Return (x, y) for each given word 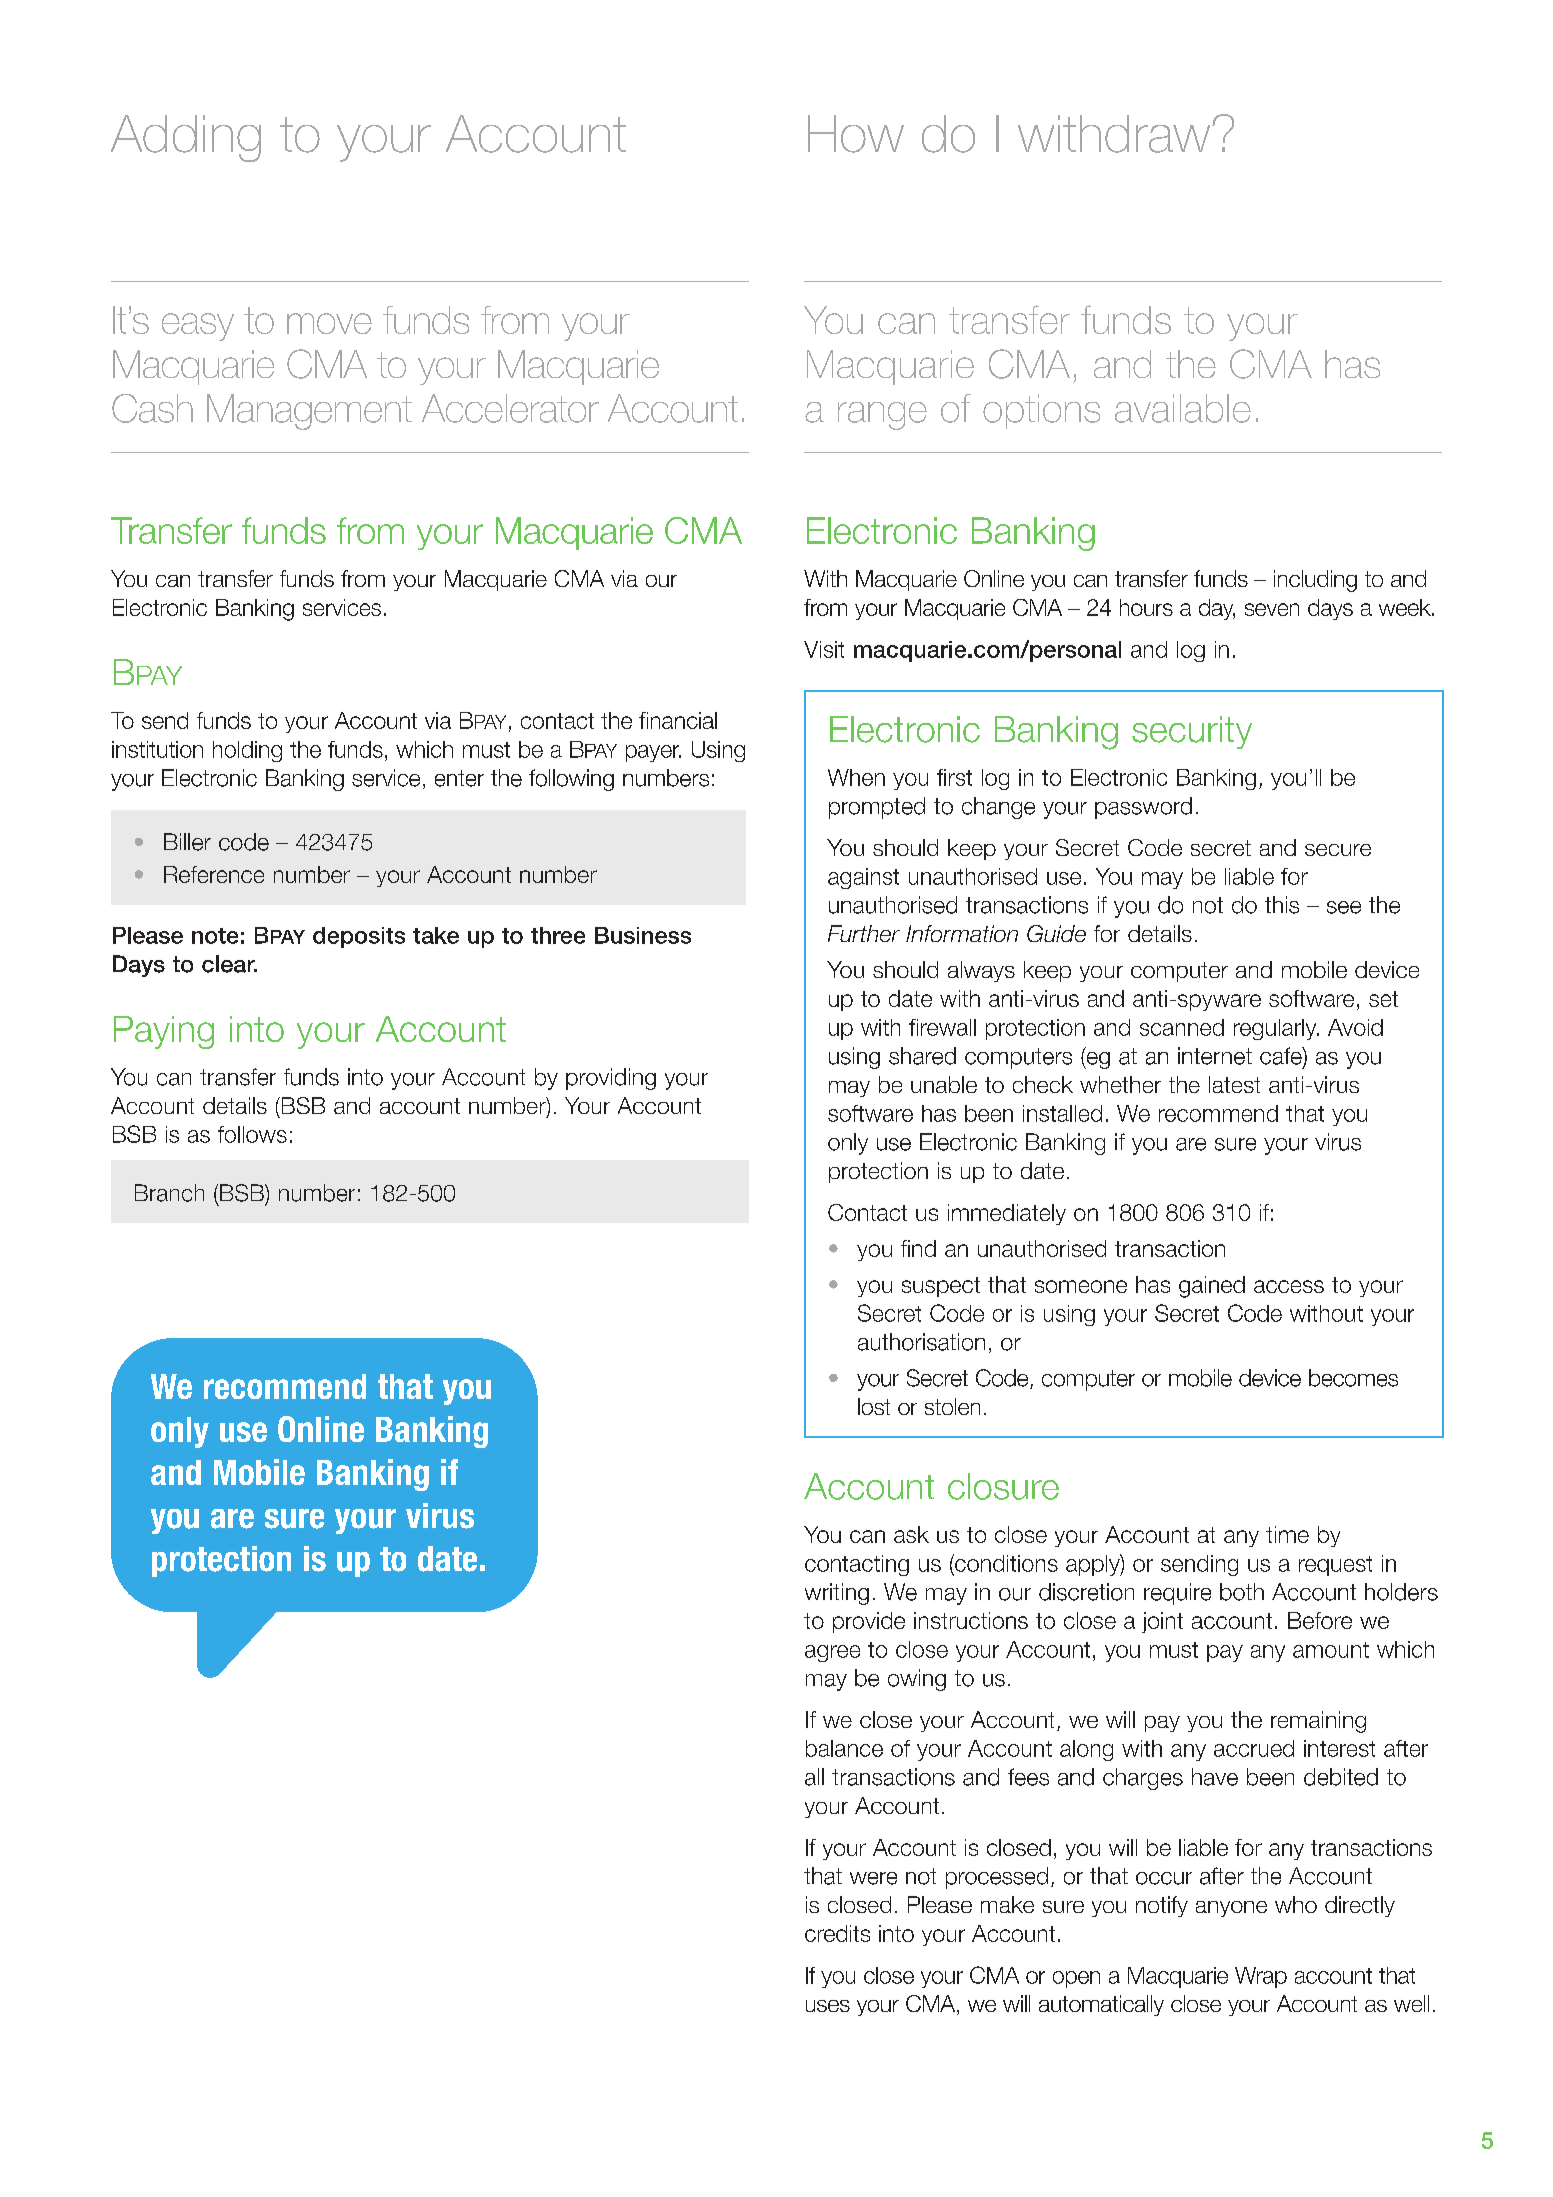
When (856, 777)
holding (247, 751)
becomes (1353, 1378)
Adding (186, 138)
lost (874, 1406)
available (1183, 408)
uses (828, 2006)
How (856, 134)
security (1192, 732)
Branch (169, 1193)
